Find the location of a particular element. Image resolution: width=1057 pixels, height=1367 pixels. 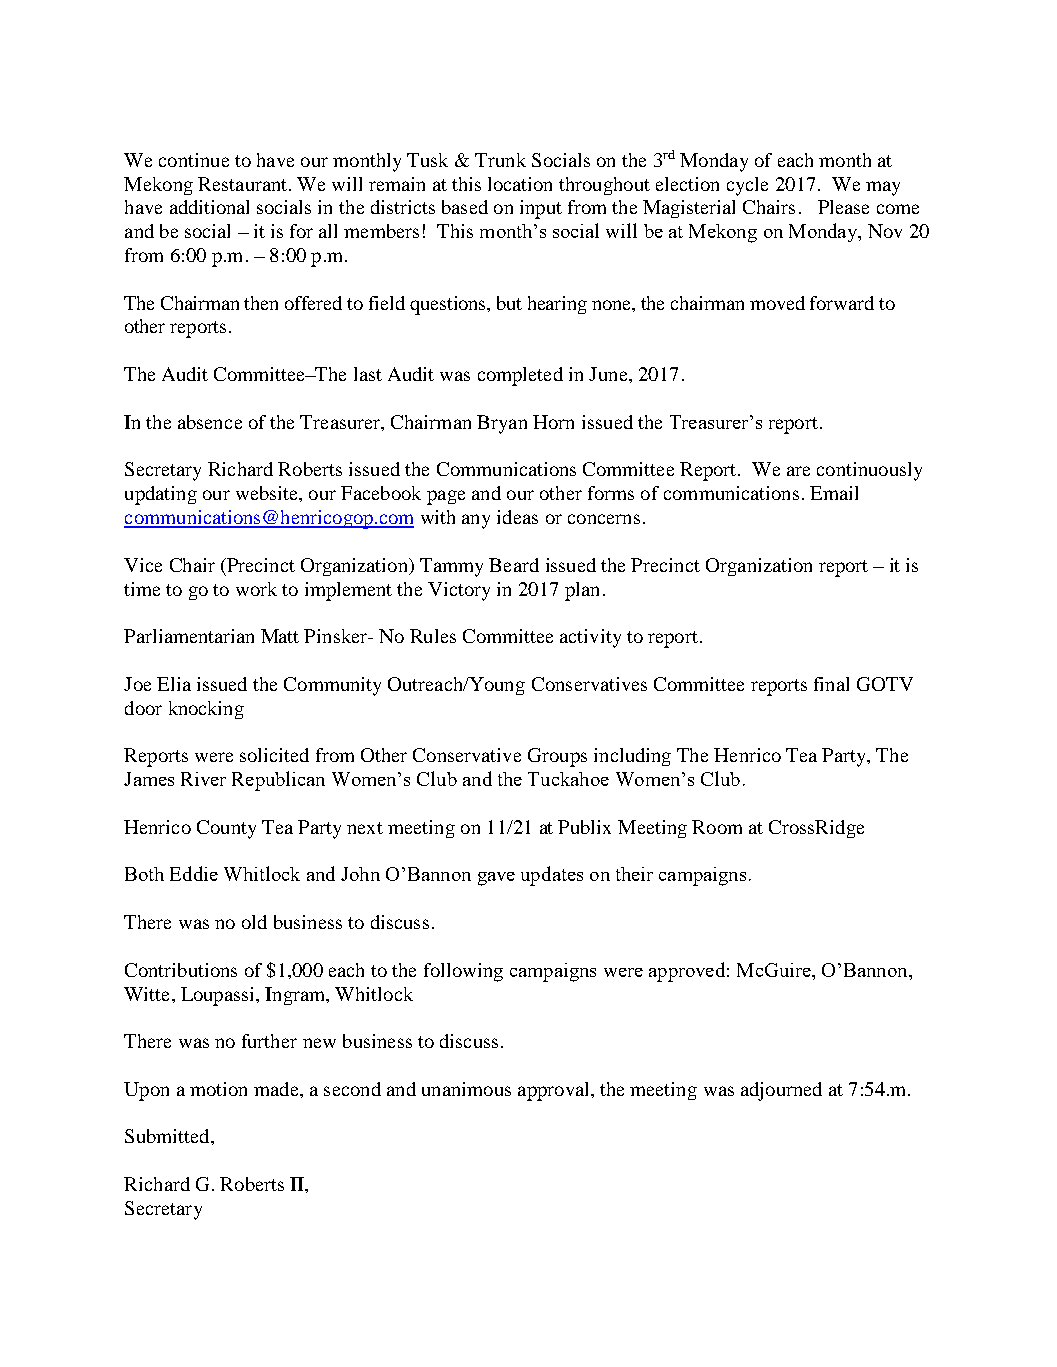

Please is located at coordinates (843, 207).
